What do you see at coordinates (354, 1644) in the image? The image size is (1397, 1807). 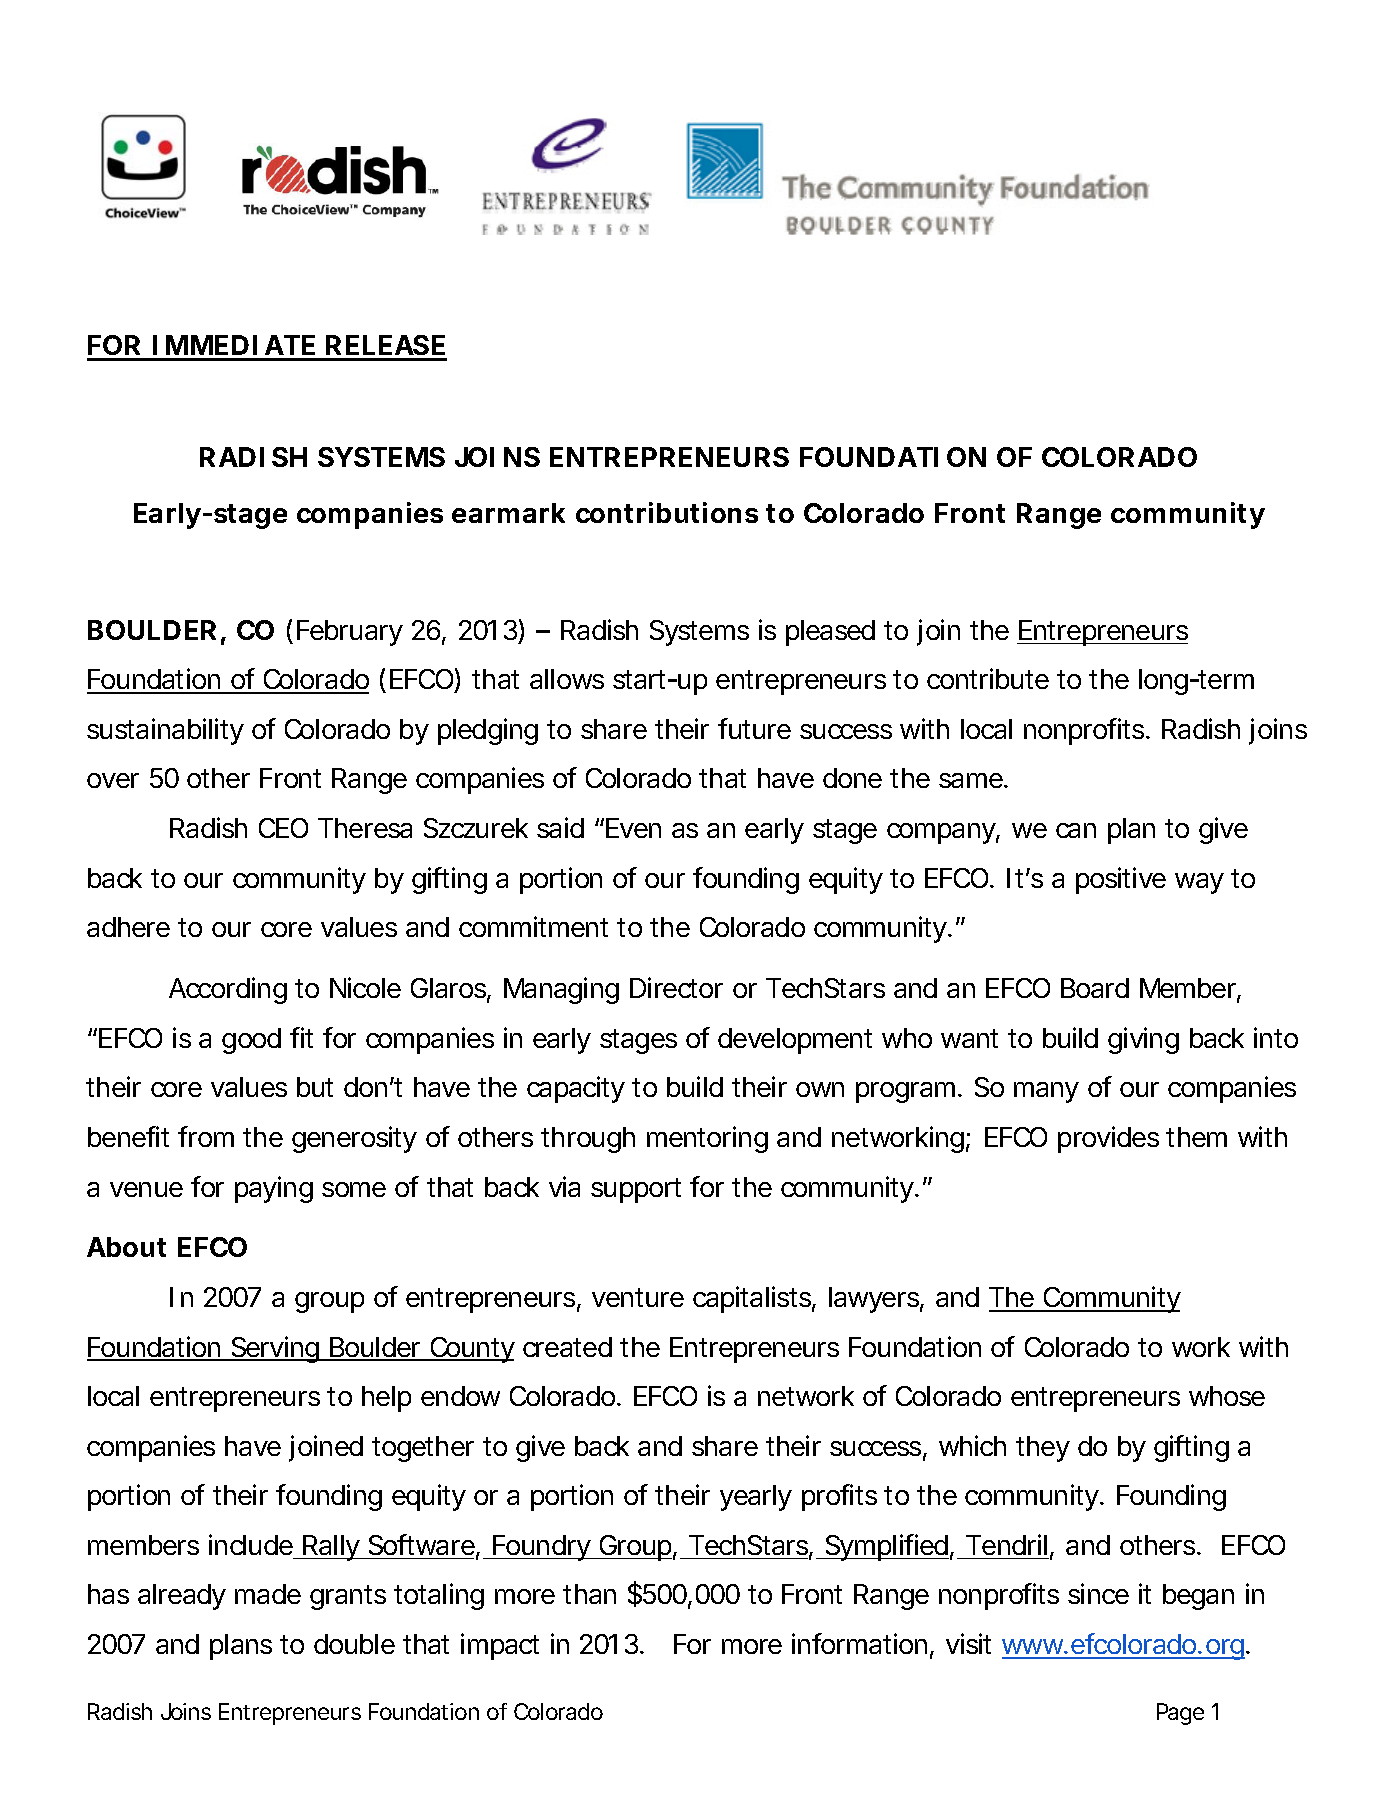 I see `double` at bounding box center [354, 1644].
